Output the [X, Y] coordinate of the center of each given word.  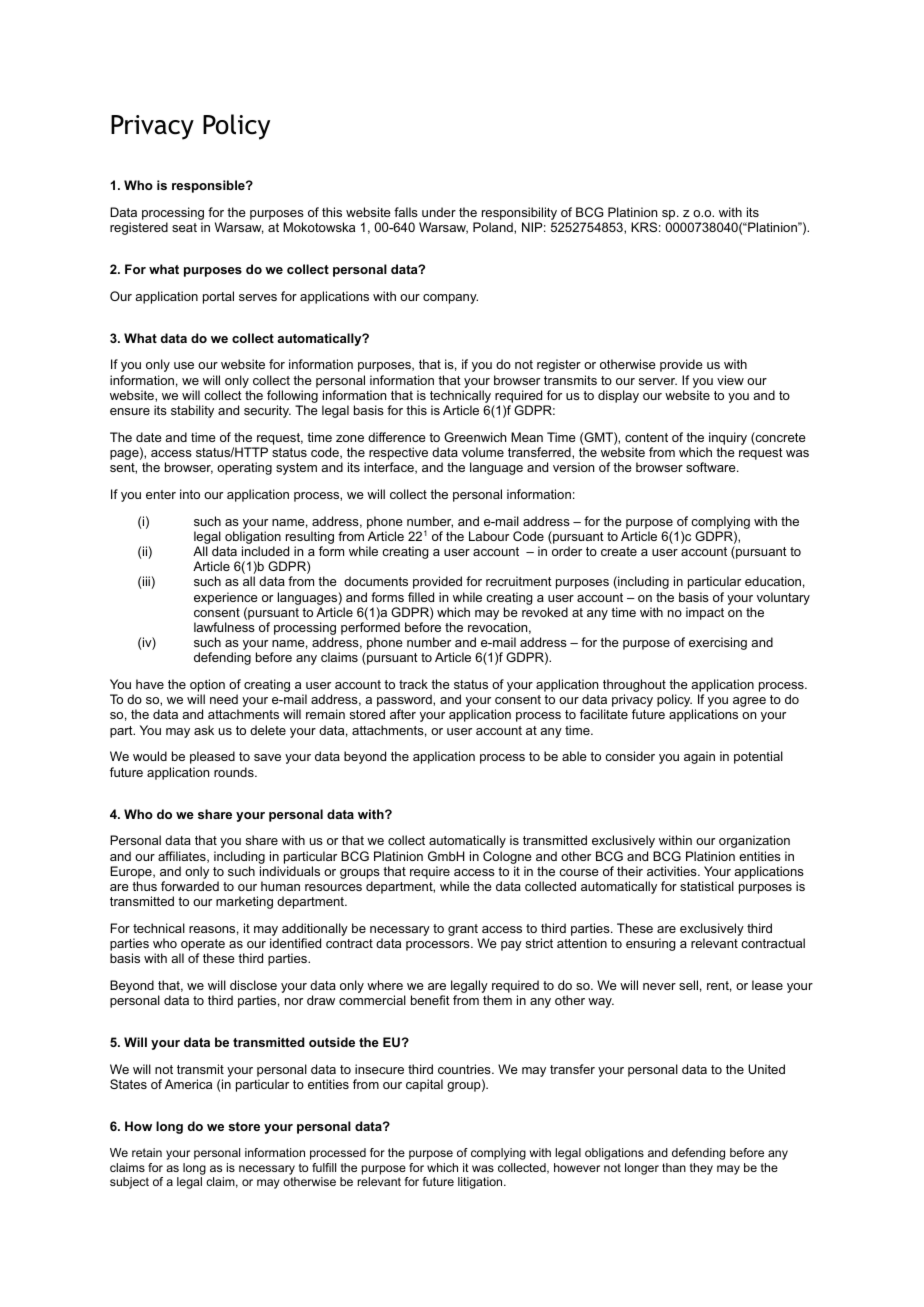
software [712, 467]
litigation [481, 1183]
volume [483, 452]
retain [147, 1152]
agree [749, 702]
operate [202, 946]
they [701, 1169]
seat [184, 227]
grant [463, 931]
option [207, 687]
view [730, 380]
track [413, 684]
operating [244, 468]
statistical [707, 886]
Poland [494, 228]
